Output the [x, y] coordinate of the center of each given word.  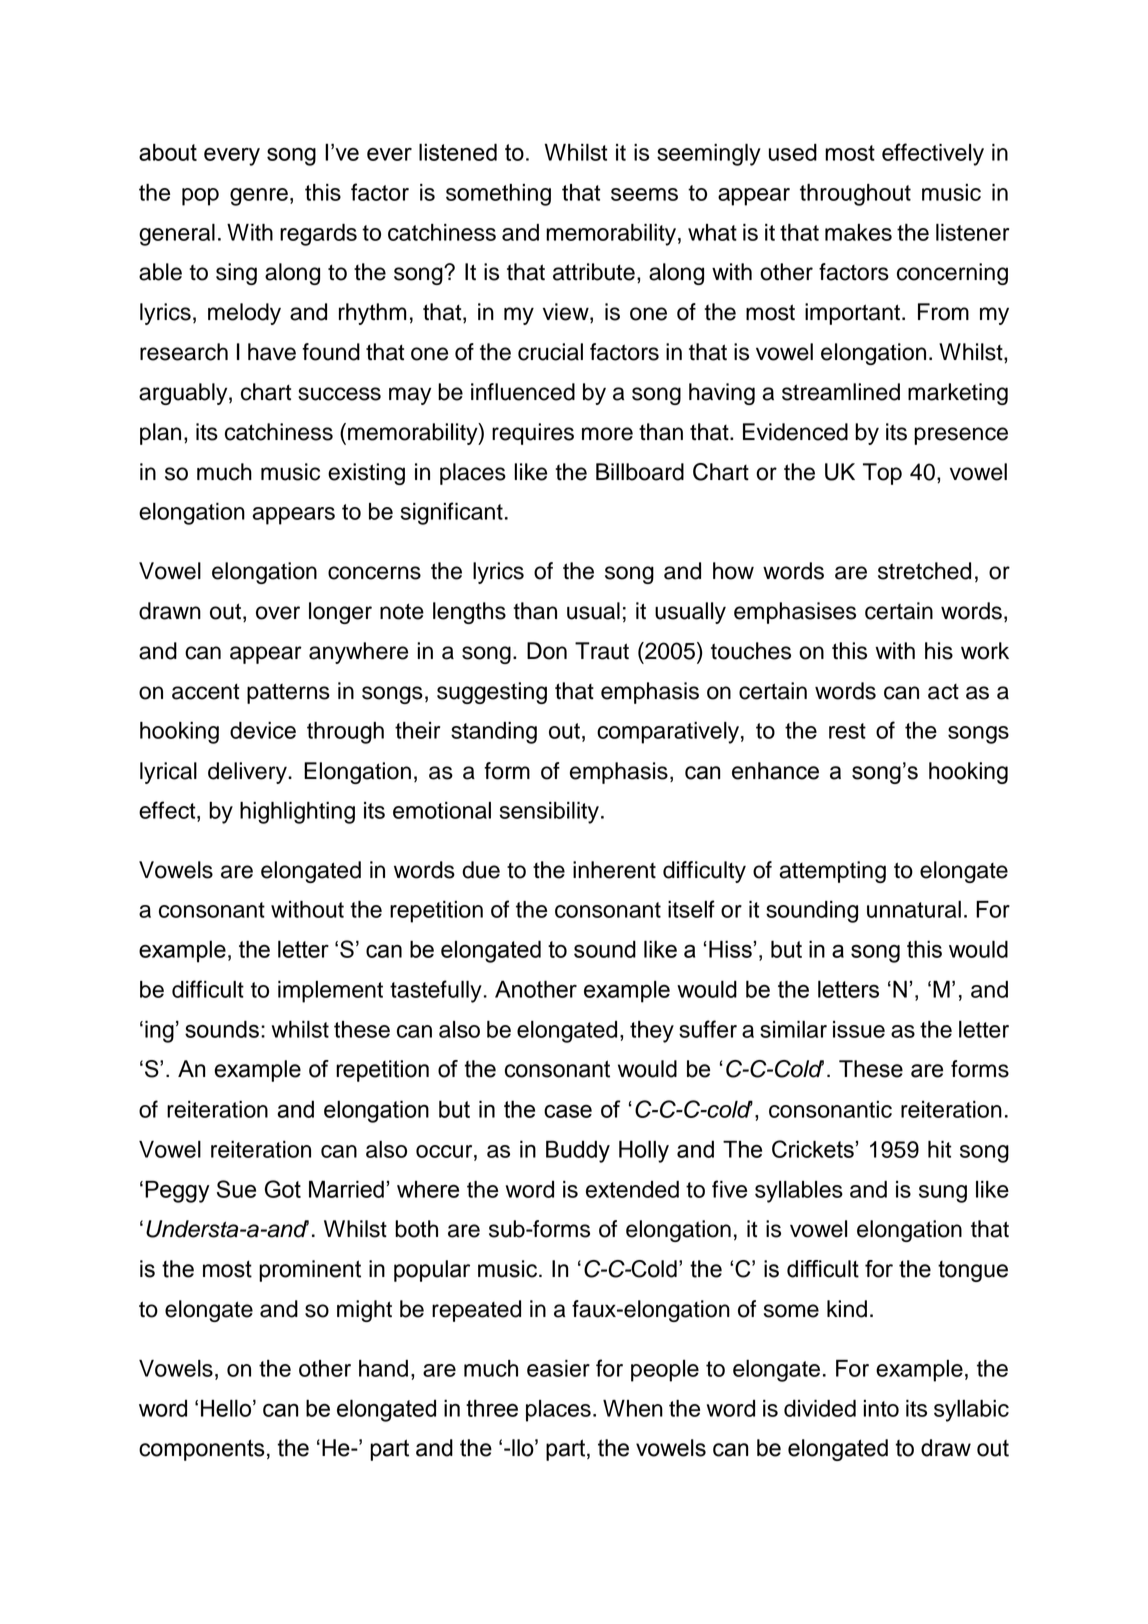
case [568, 1111]
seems [644, 194]
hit [939, 1149]
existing [366, 474]
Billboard [640, 472]
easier [558, 1368]
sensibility [549, 813]
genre [259, 197]
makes [858, 232]
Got [283, 1189]
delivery [248, 773]
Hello [227, 1408]
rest [847, 731]
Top [882, 474]
